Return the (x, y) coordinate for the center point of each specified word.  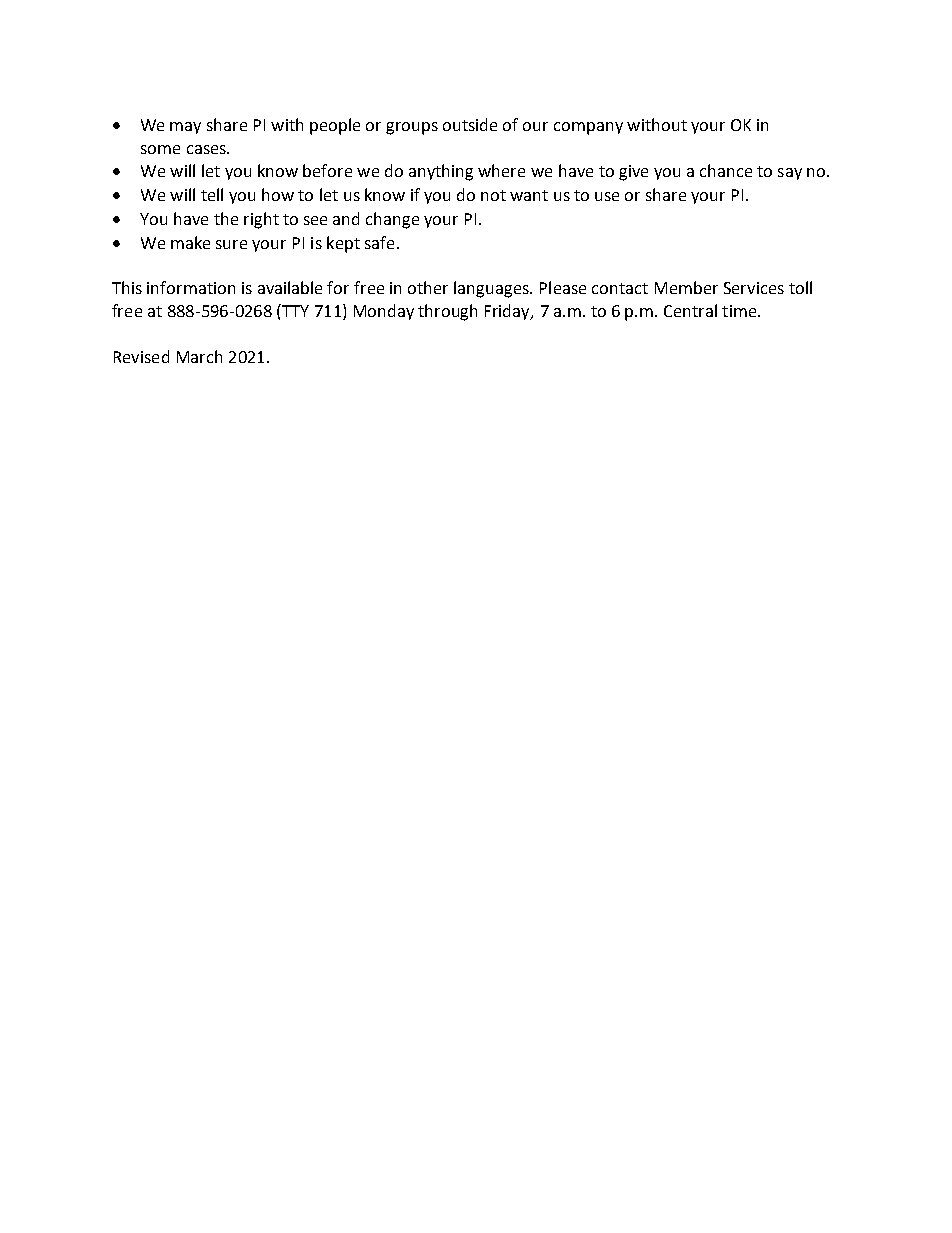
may (185, 128)
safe (379, 242)
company (588, 128)
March (199, 356)
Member (686, 287)
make (190, 242)
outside (470, 124)
